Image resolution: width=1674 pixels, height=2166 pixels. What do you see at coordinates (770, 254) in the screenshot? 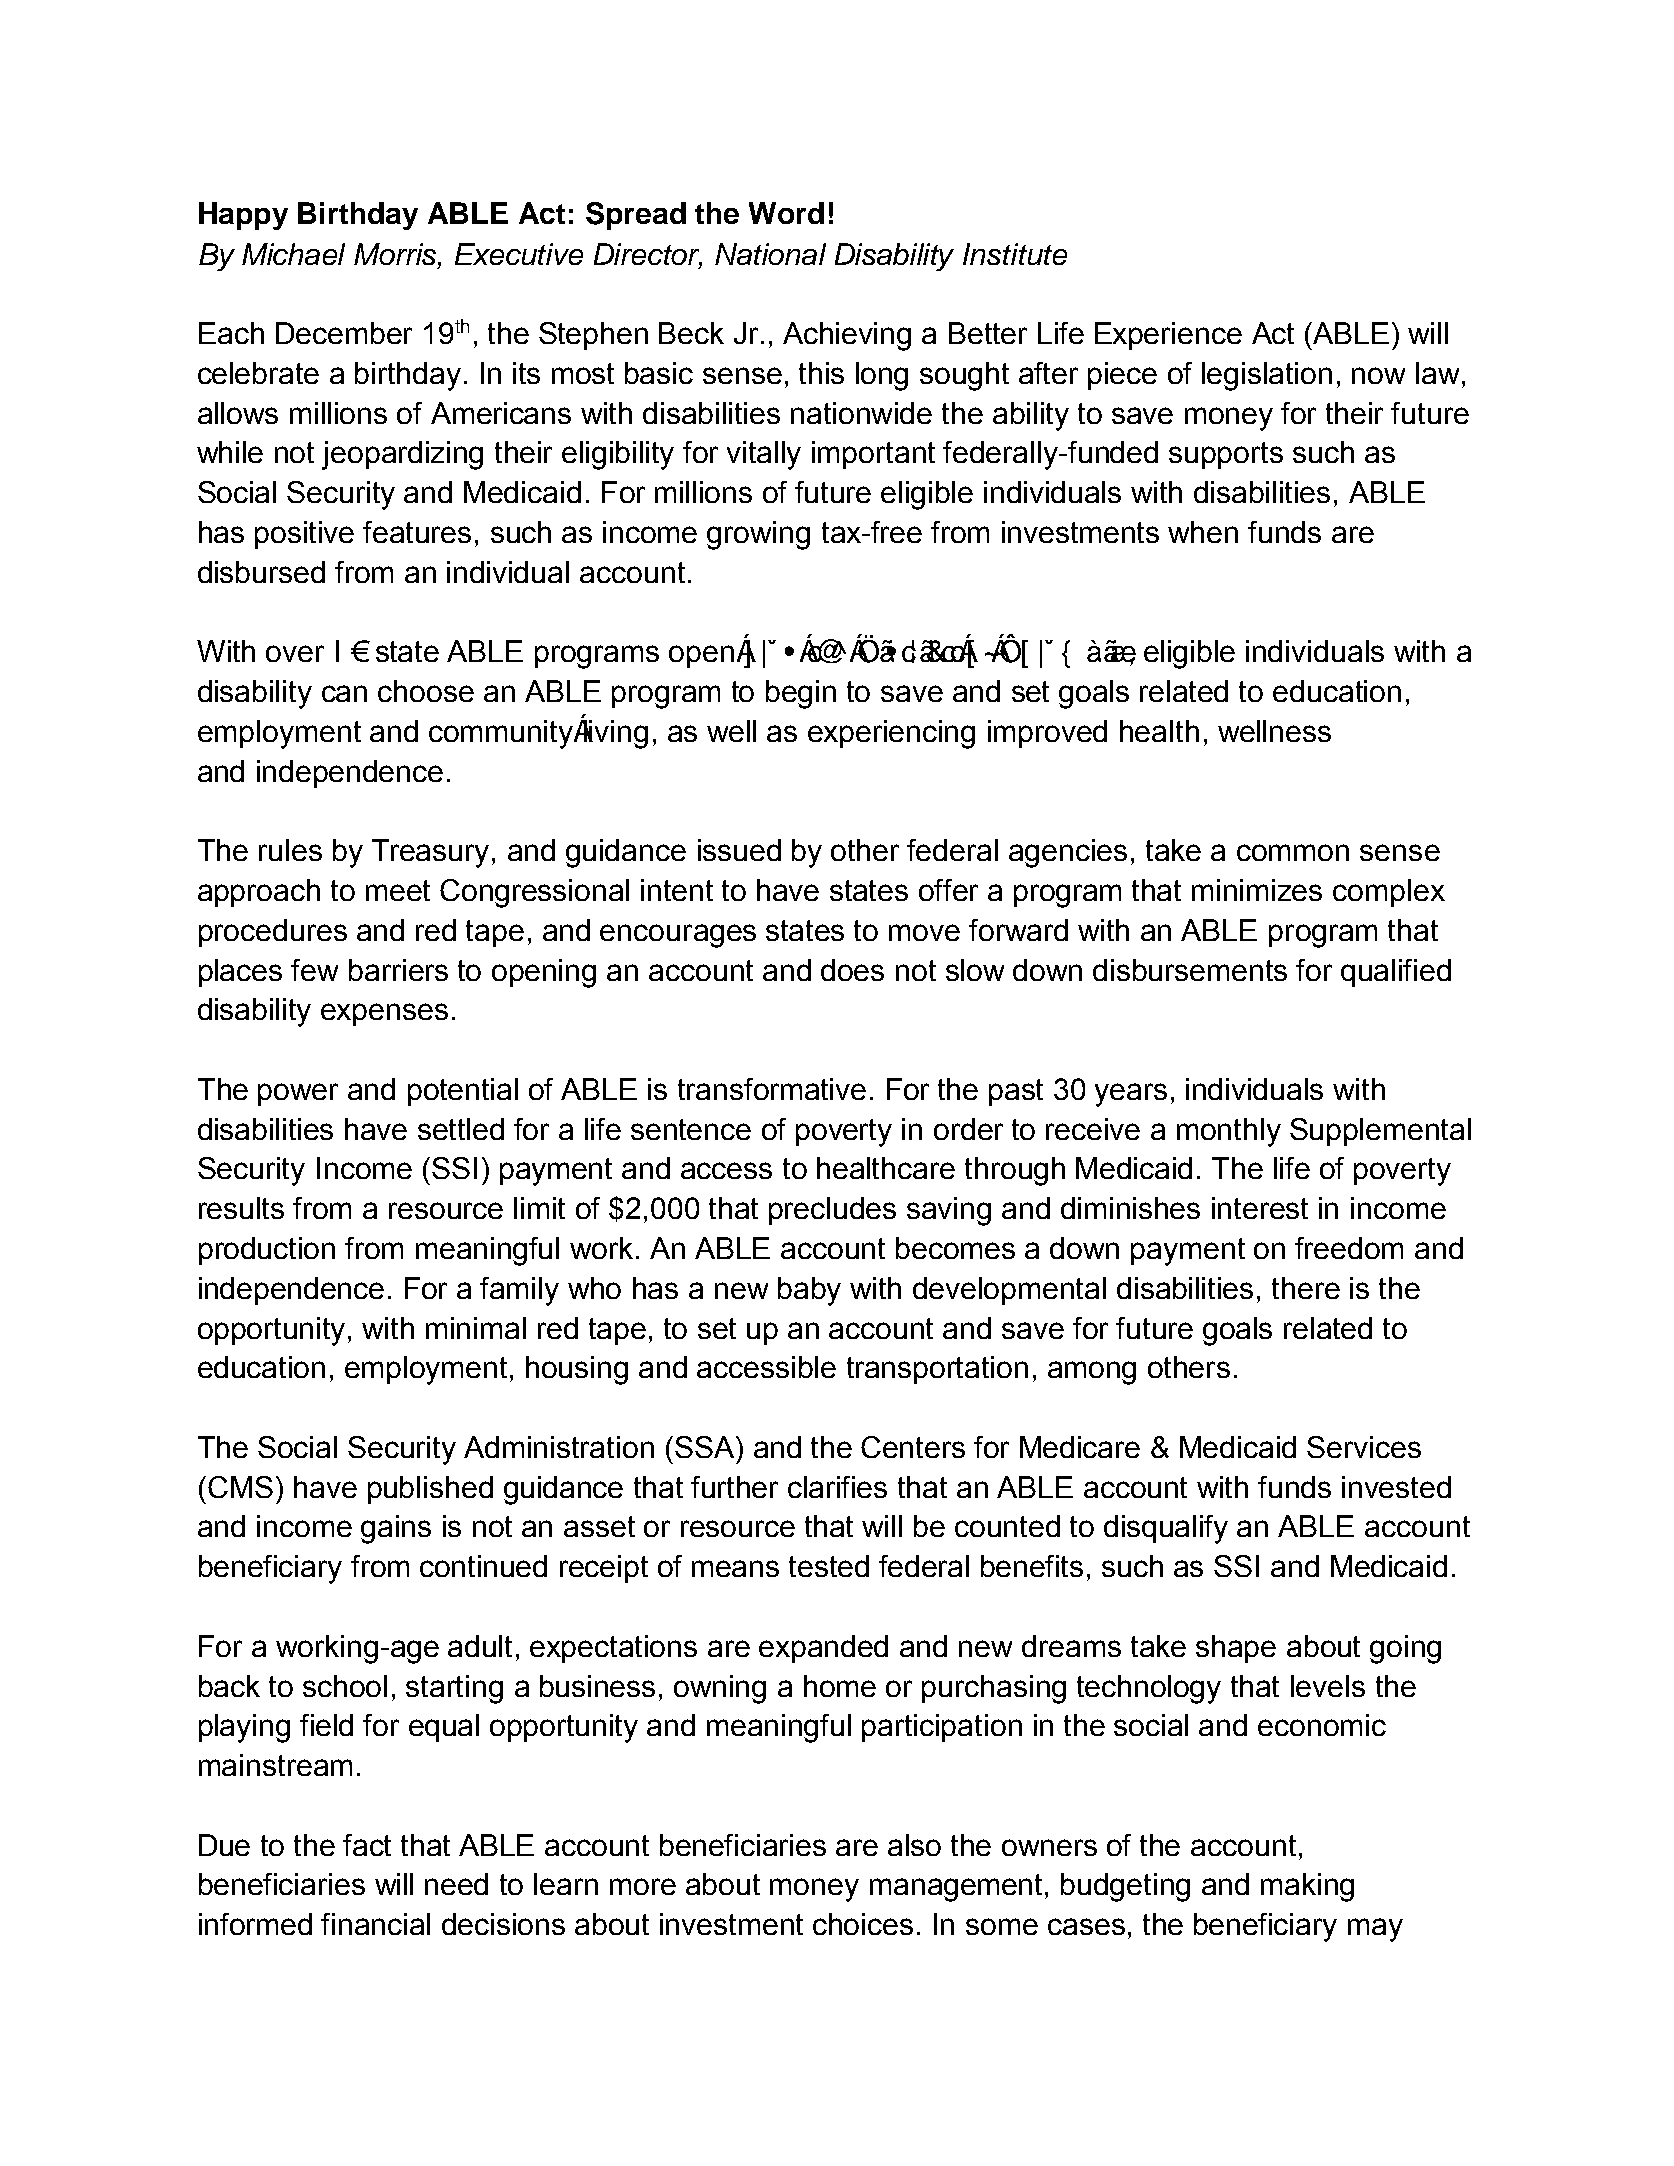
I see `National` at bounding box center [770, 254].
